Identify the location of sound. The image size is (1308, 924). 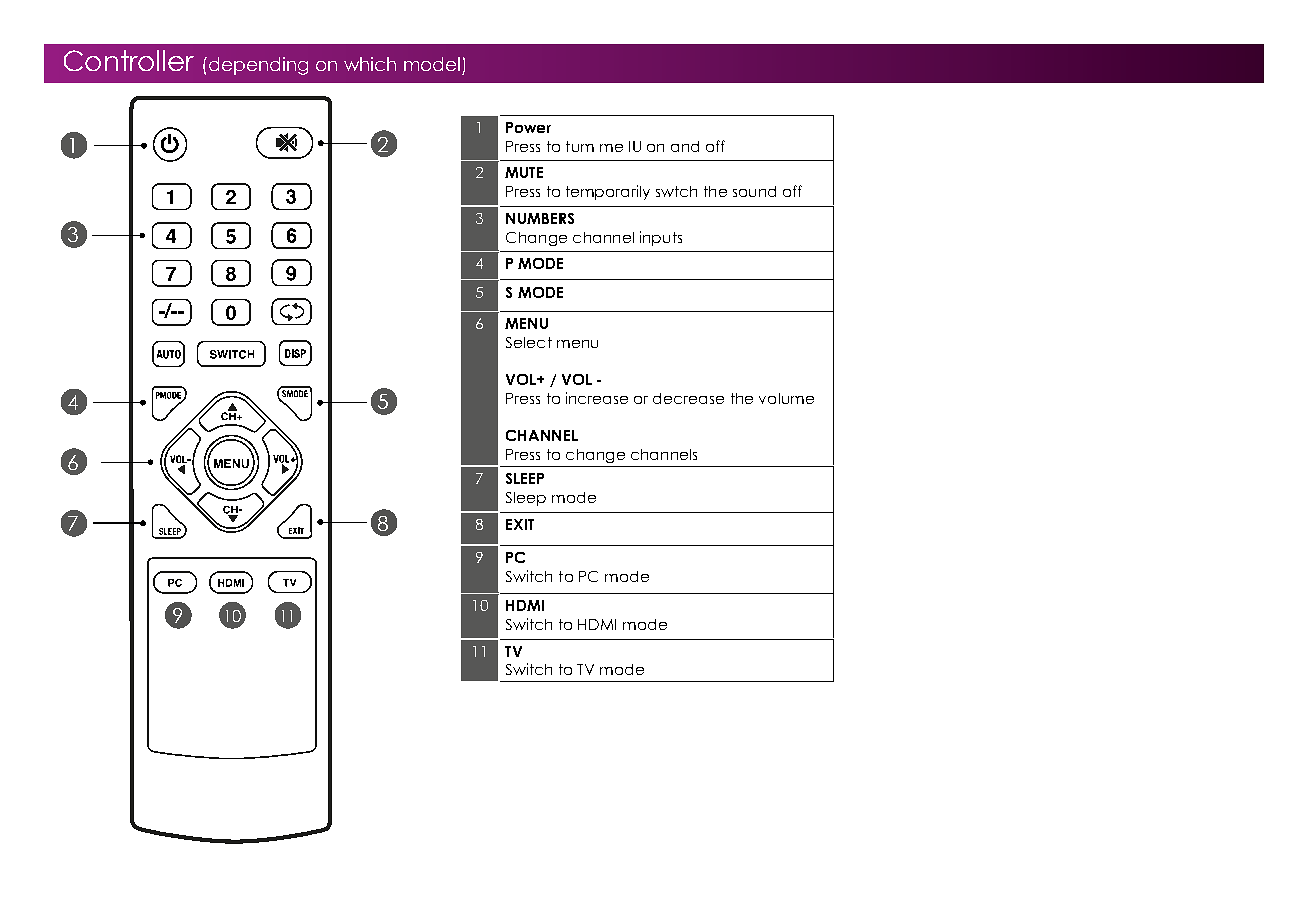
(754, 191).
